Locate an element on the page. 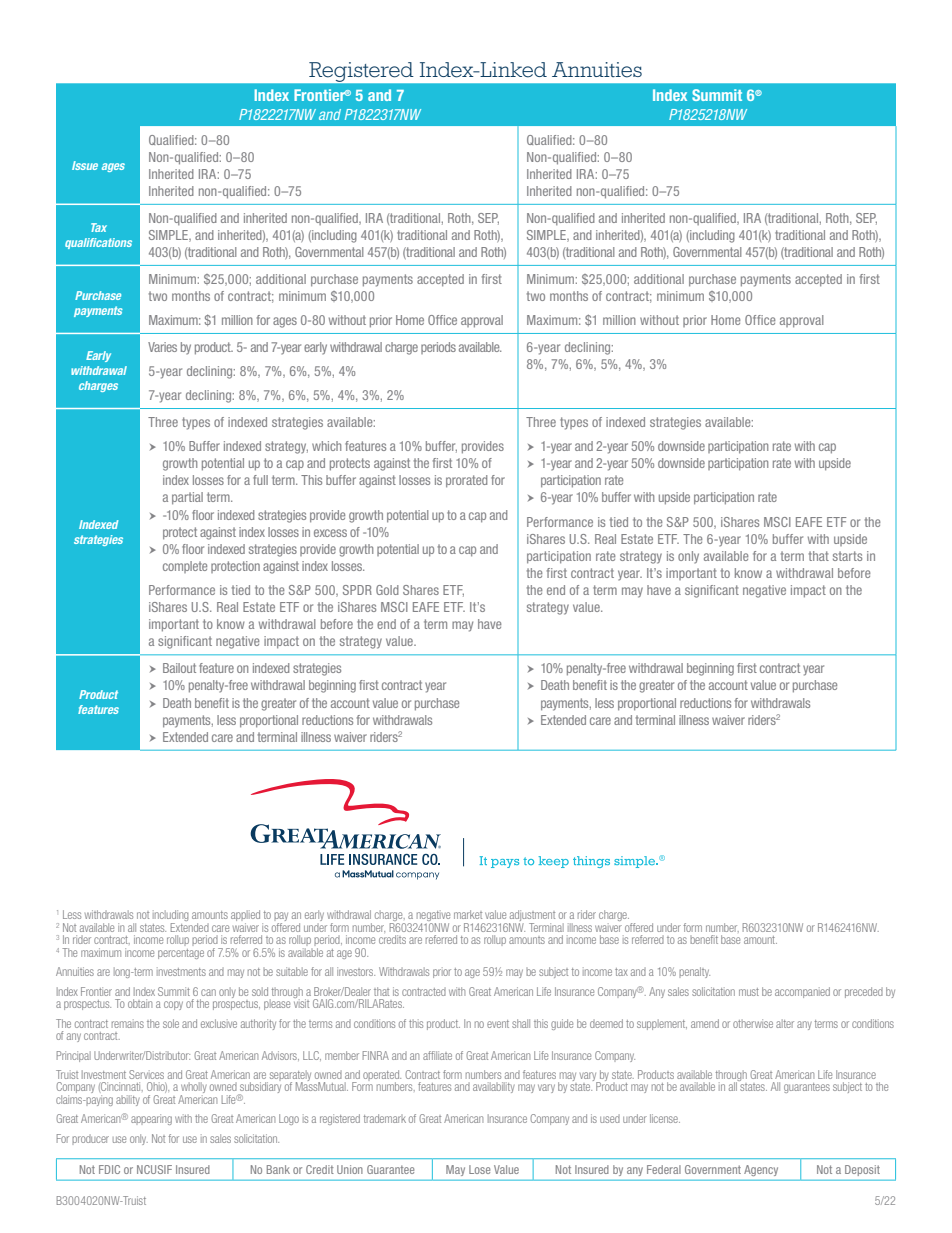 This document has height=1233, width=952. partial is located at coordinates (187, 498).
